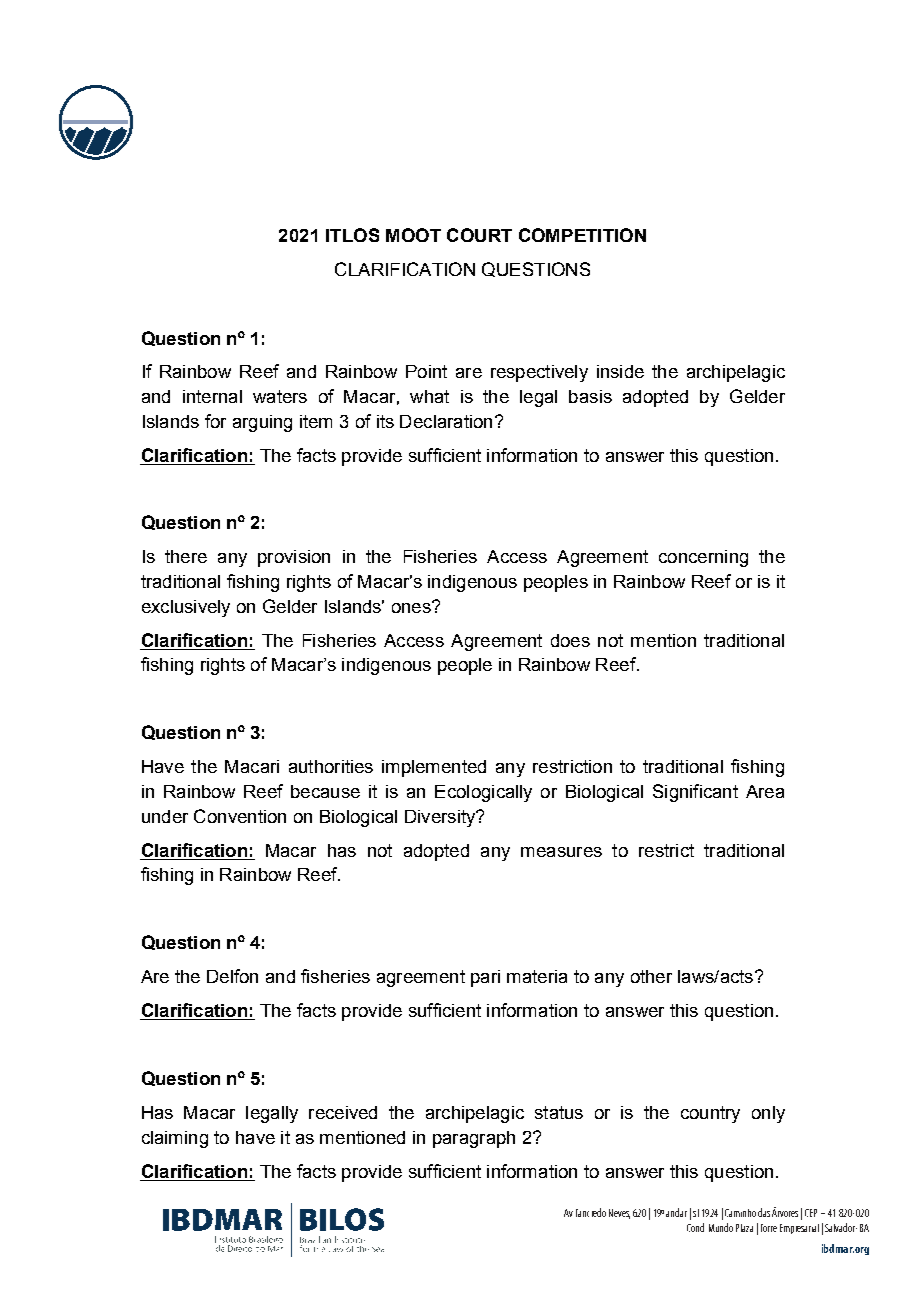 The width and height of the screenshot is (924, 1308). What do you see at coordinates (695, 793) in the screenshot?
I see `Significant` at bounding box center [695, 793].
